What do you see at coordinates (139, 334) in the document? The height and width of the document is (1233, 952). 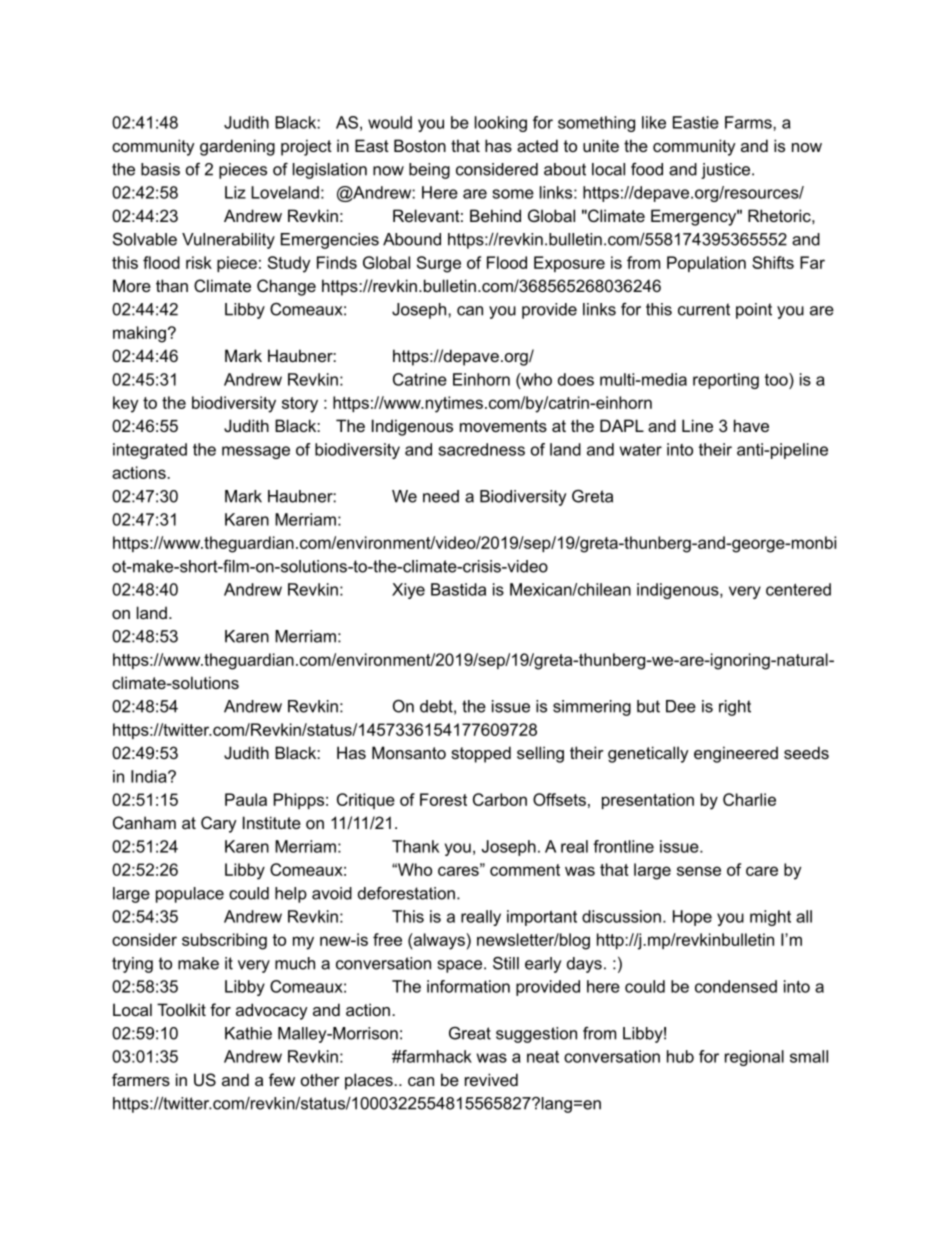 I see `making` at bounding box center [139, 334].
